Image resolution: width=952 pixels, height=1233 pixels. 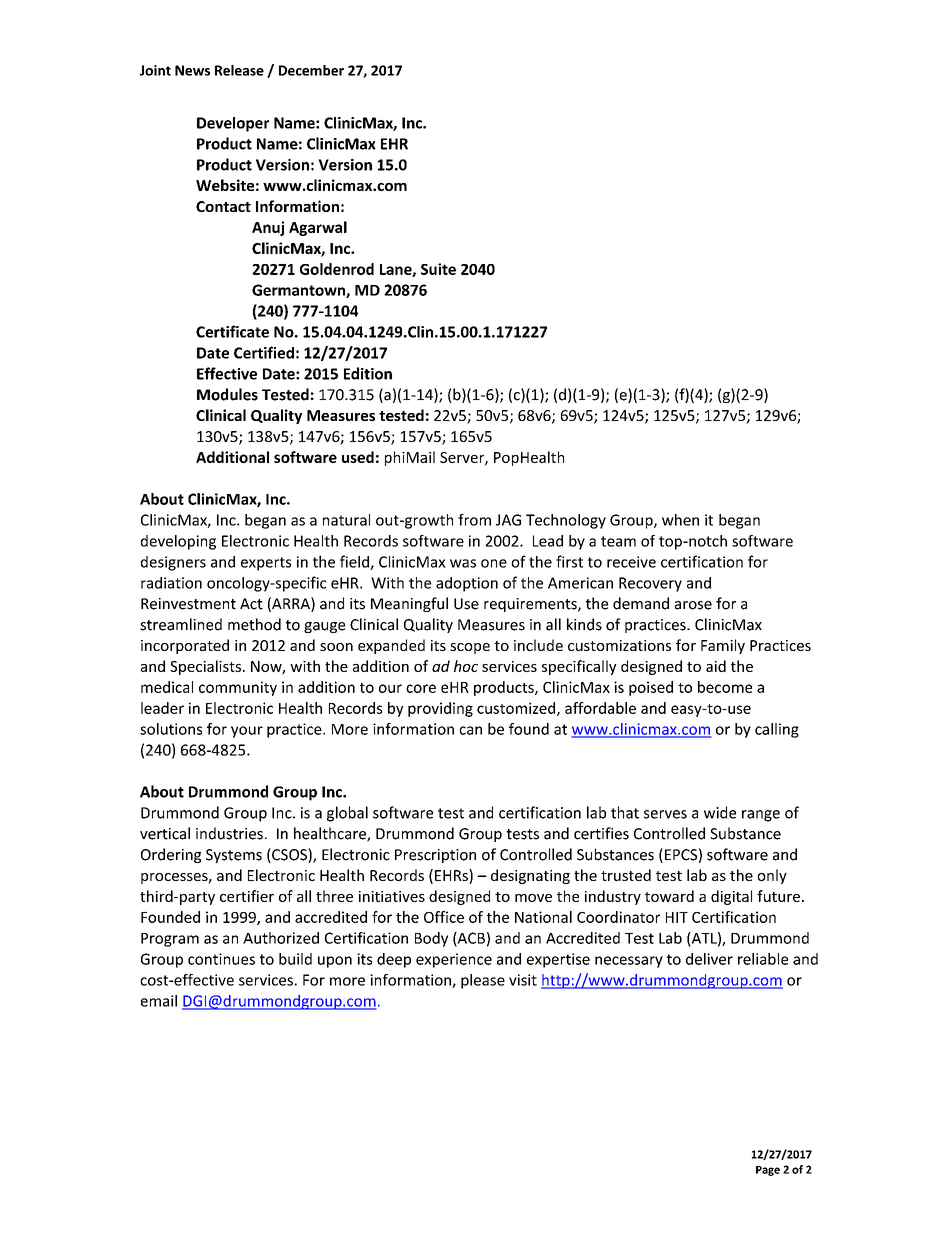 I want to click on email, so click(x=159, y=1001).
